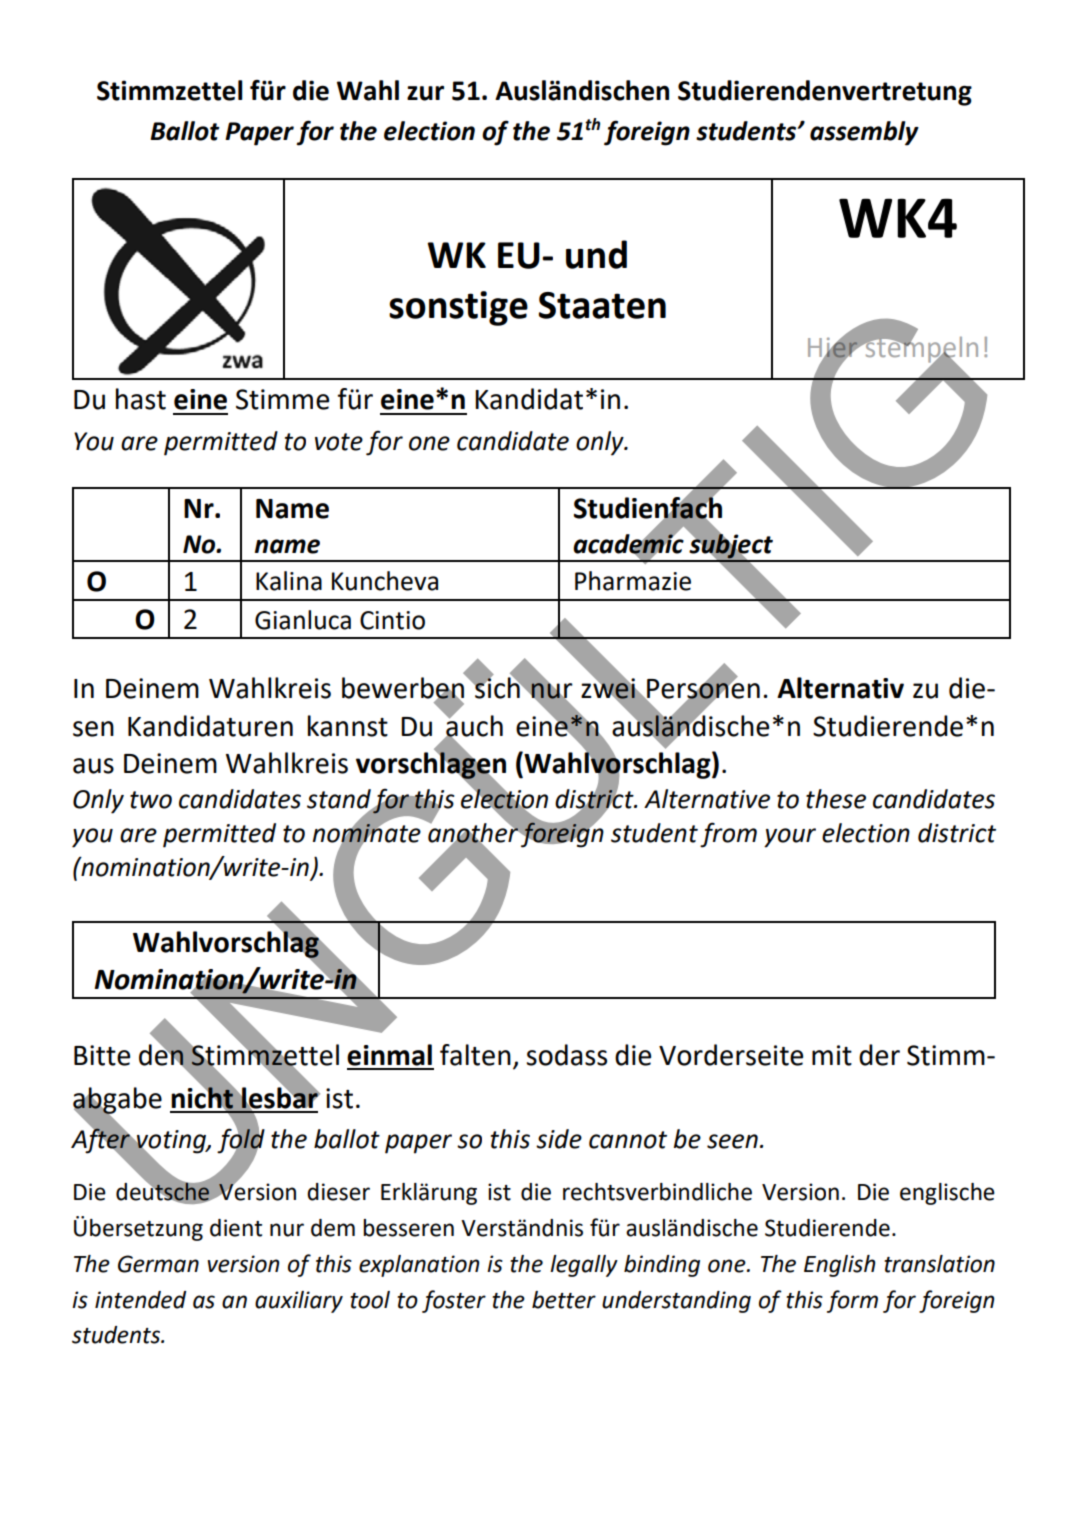  What do you see at coordinates (732, 1141) in the screenshot?
I see `seen` at bounding box center [732, 1141].
